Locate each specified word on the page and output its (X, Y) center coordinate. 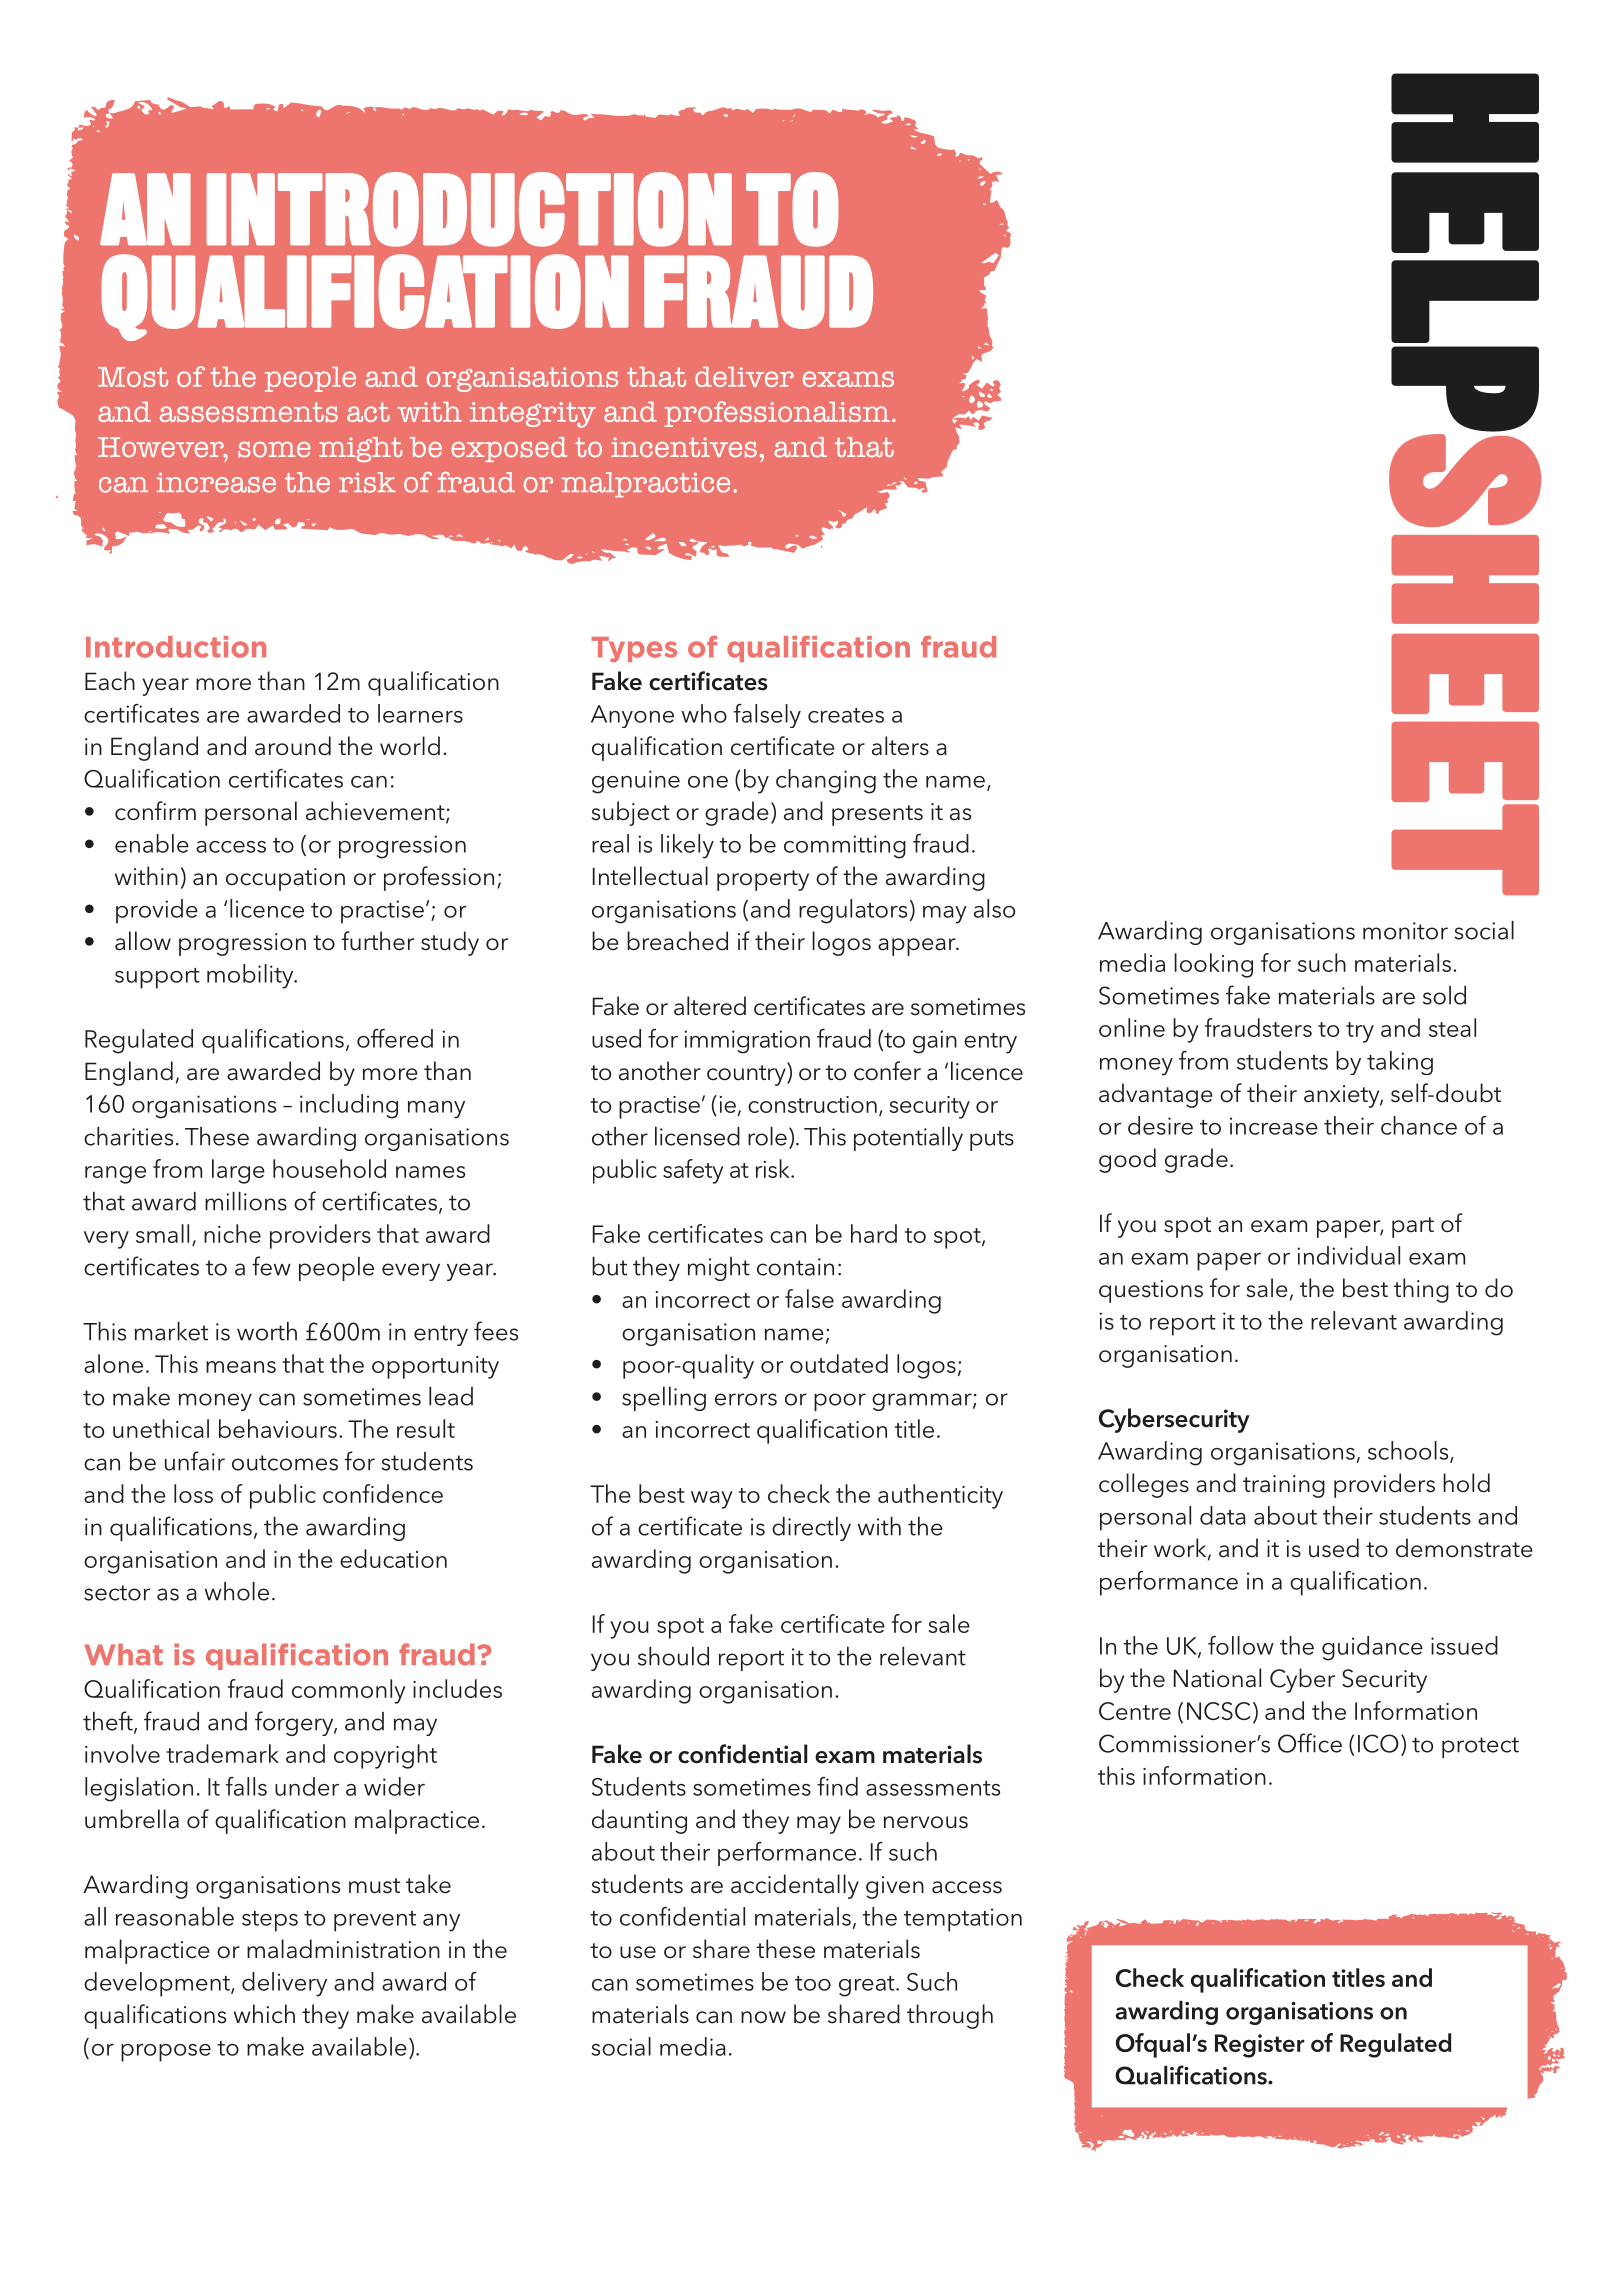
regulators (853, 911)
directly (811, 1529)
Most (133, 377)
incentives (684, 447)
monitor (1405, 931)
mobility (251, 976)
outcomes (285, 1463)
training (1284, 1486)
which (264, 2014)
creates (846, 715)
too (813, 1983)
